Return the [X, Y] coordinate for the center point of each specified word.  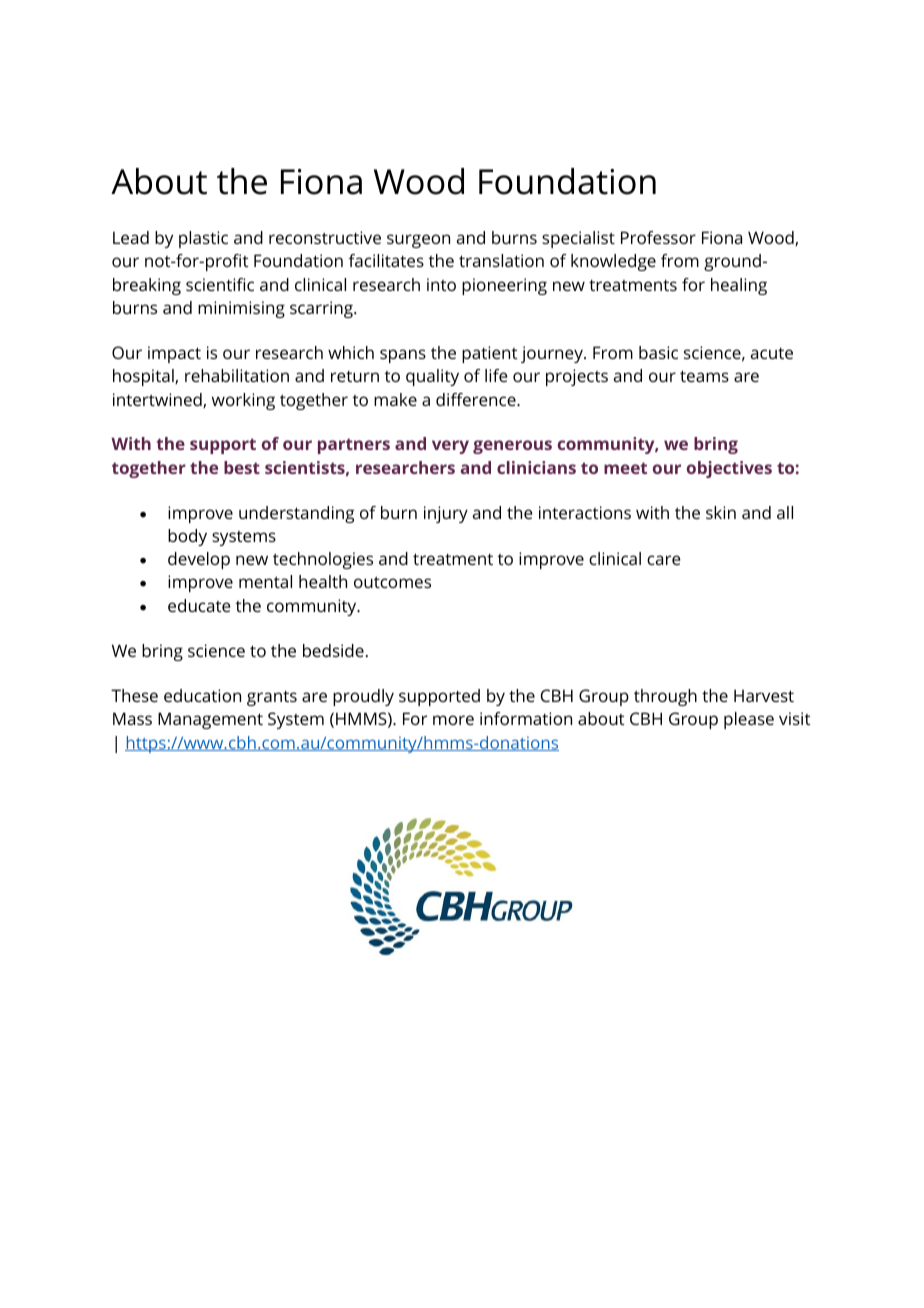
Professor [658, 237]
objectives [729, 469]
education [202, 695]
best [242, 467]
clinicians [536, 467]
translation [501, 260]
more [453, 720]
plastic [203, 239]
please [749, 720]
